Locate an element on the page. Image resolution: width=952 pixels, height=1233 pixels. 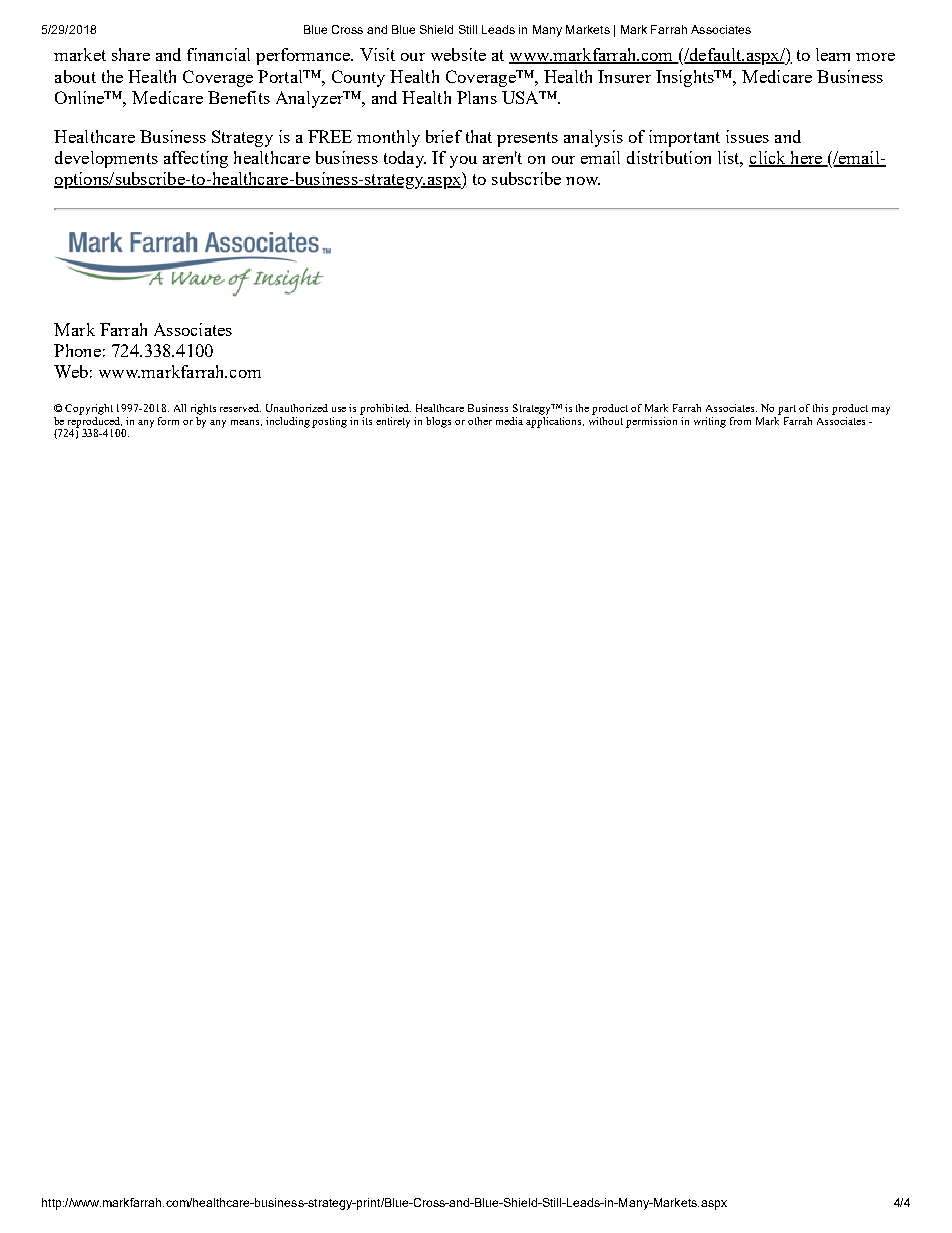
now is located at coordinates (583, 181).
